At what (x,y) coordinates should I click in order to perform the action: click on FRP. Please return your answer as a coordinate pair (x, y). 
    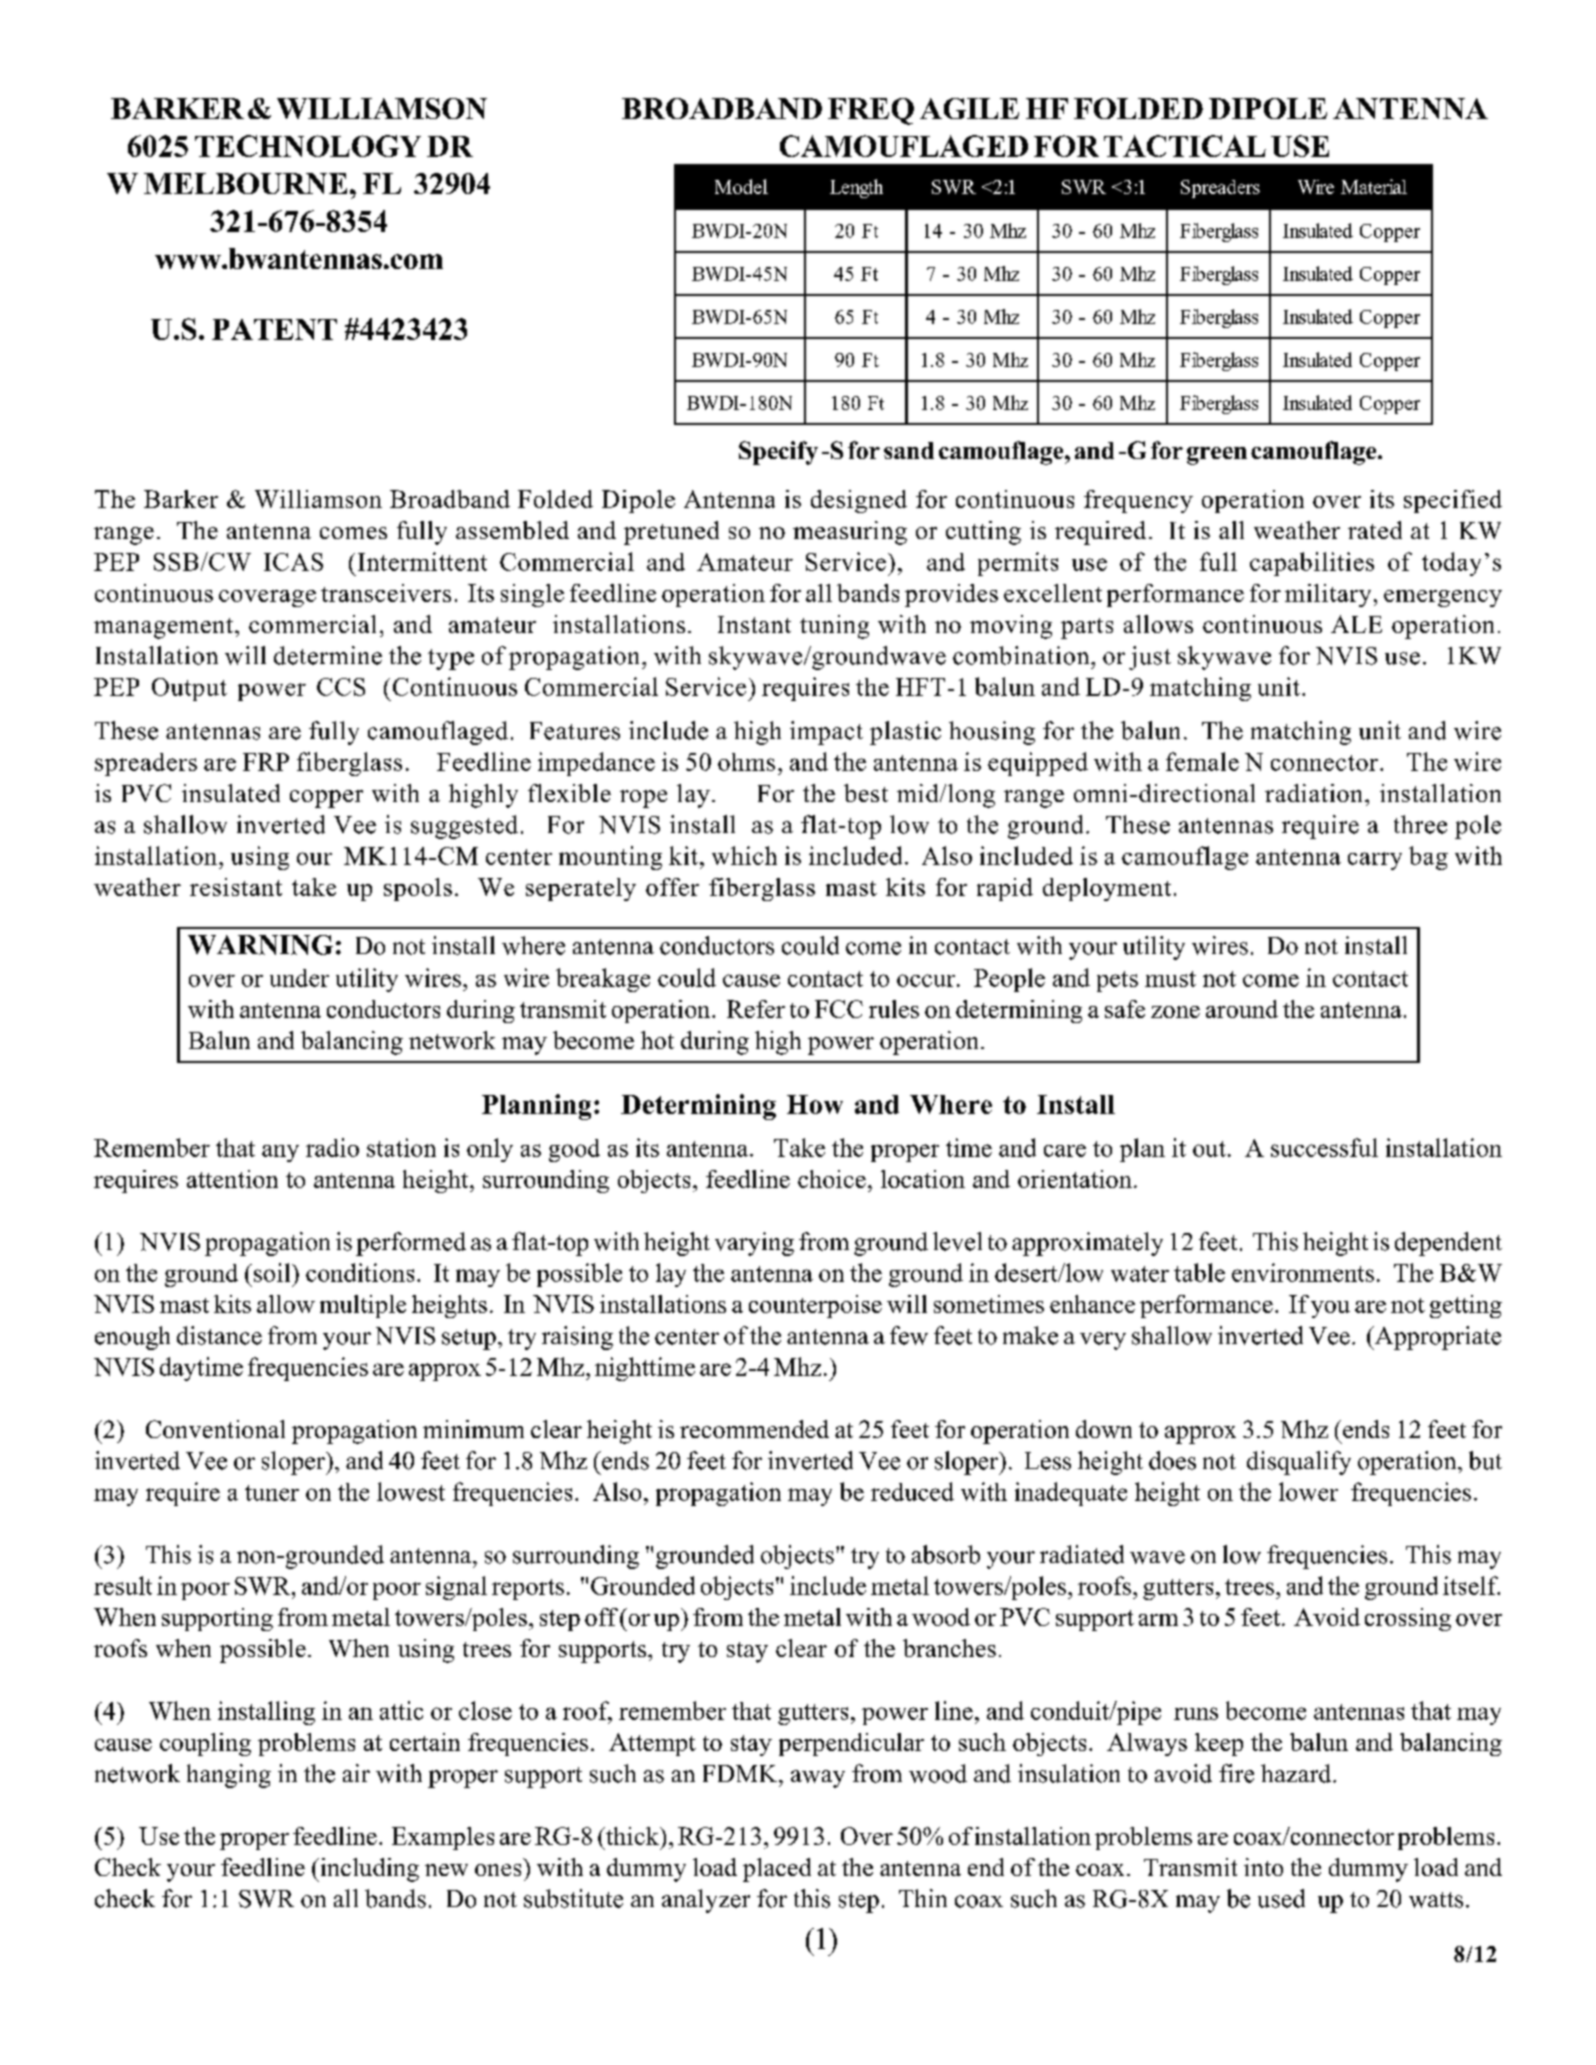
    Looking at the image, I should click on (266, 762).
